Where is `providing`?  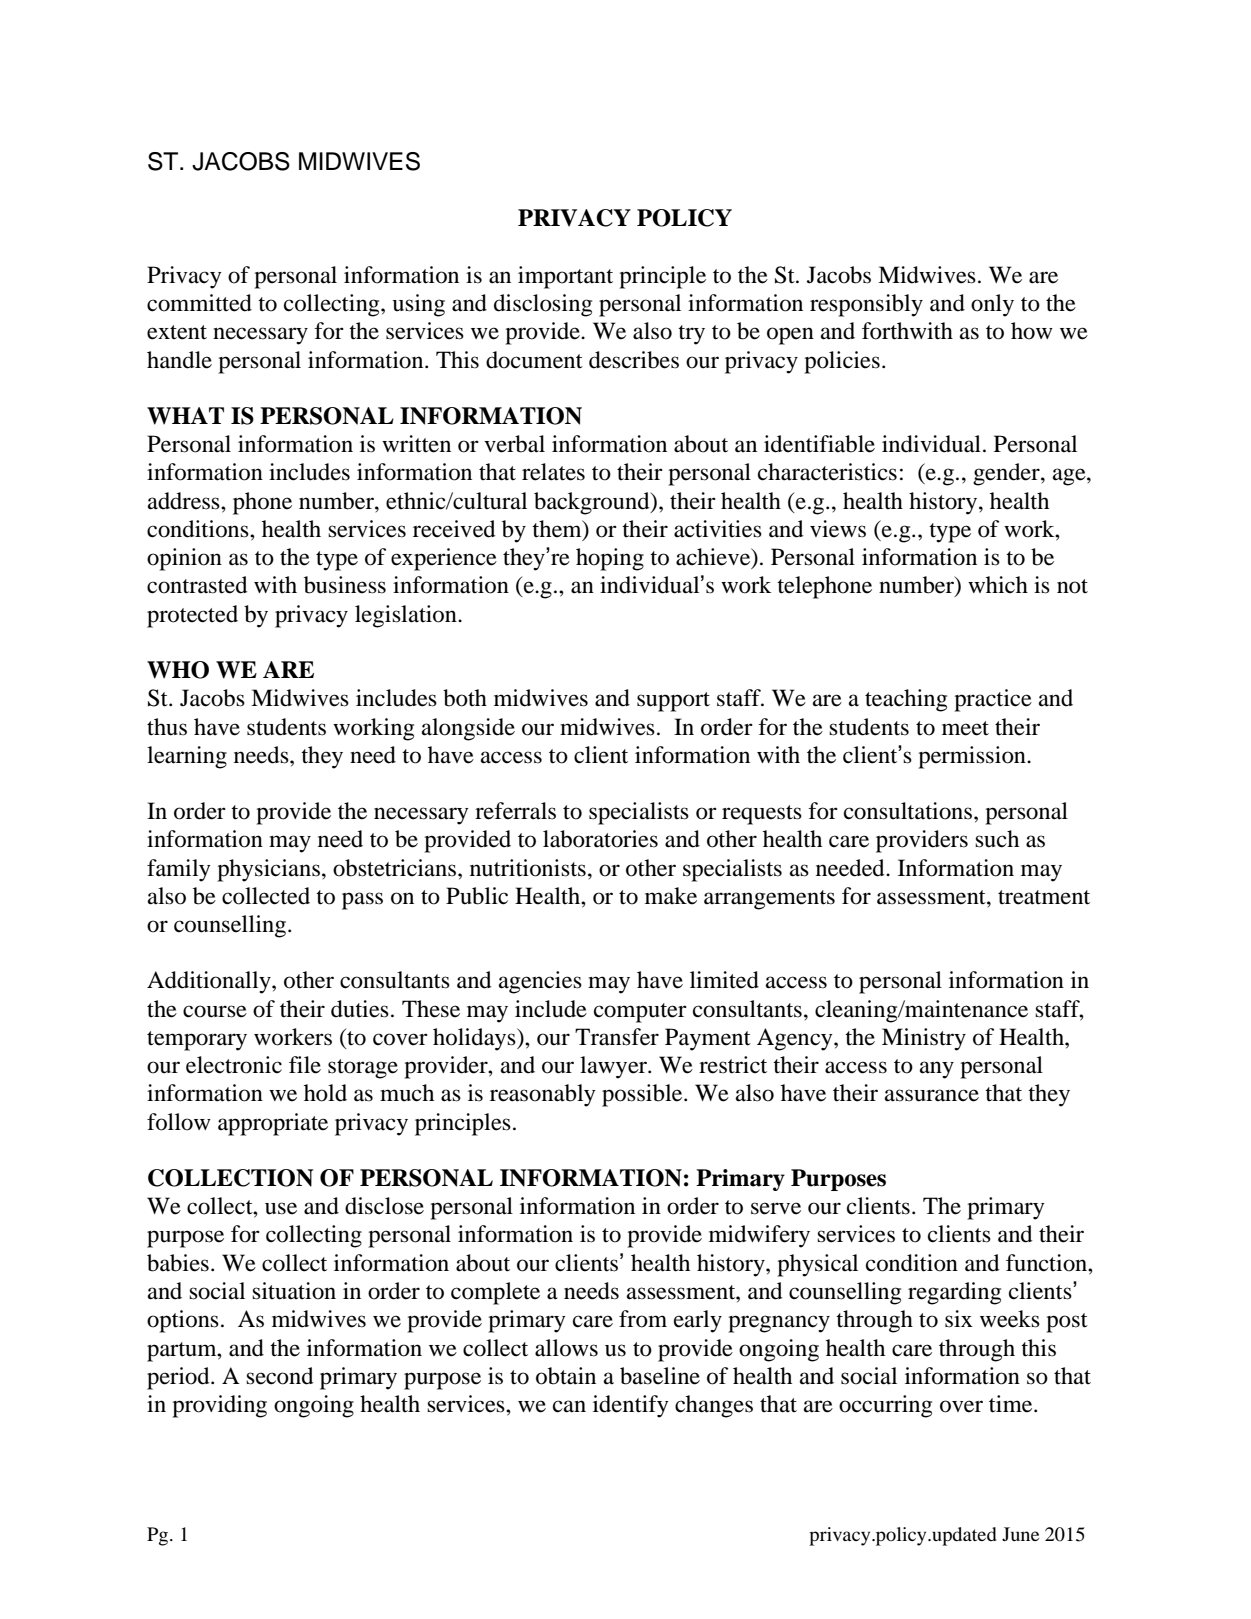 providing is located at coordinates (219, 1406).
